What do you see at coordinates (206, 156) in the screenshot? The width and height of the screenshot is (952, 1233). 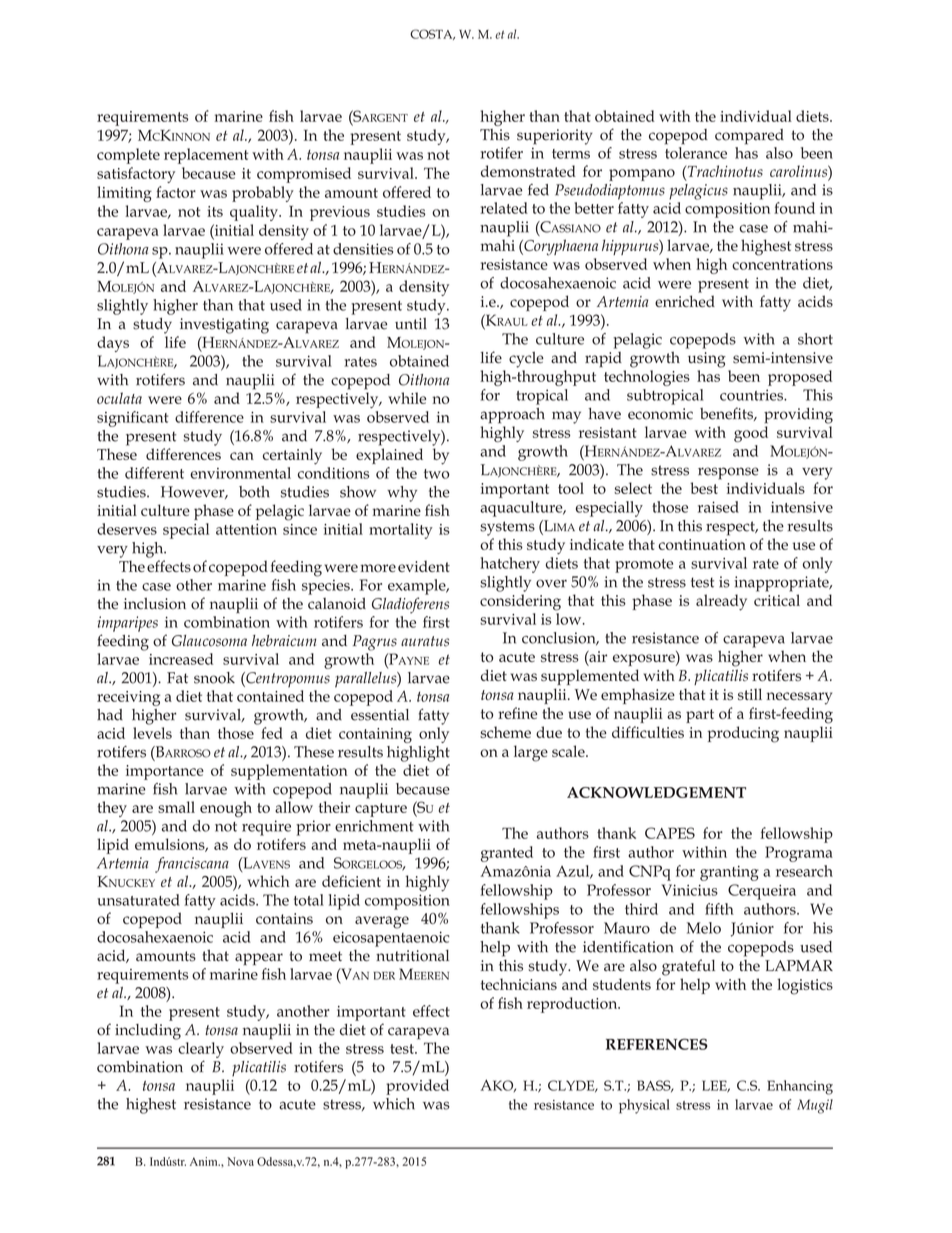 I see `replacement` at bounding box center [206, 156].
